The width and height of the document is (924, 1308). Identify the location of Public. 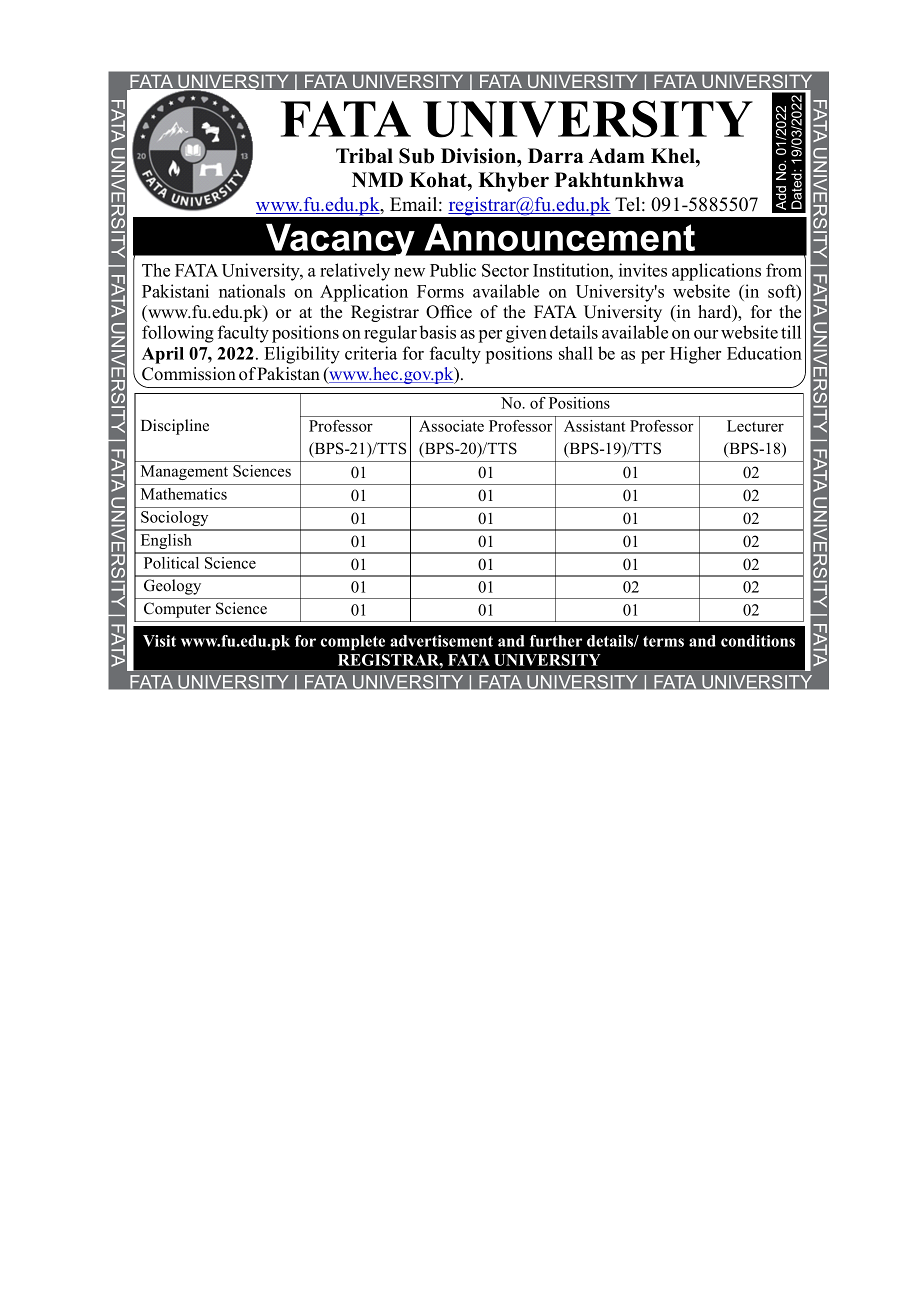
(453, 270).
